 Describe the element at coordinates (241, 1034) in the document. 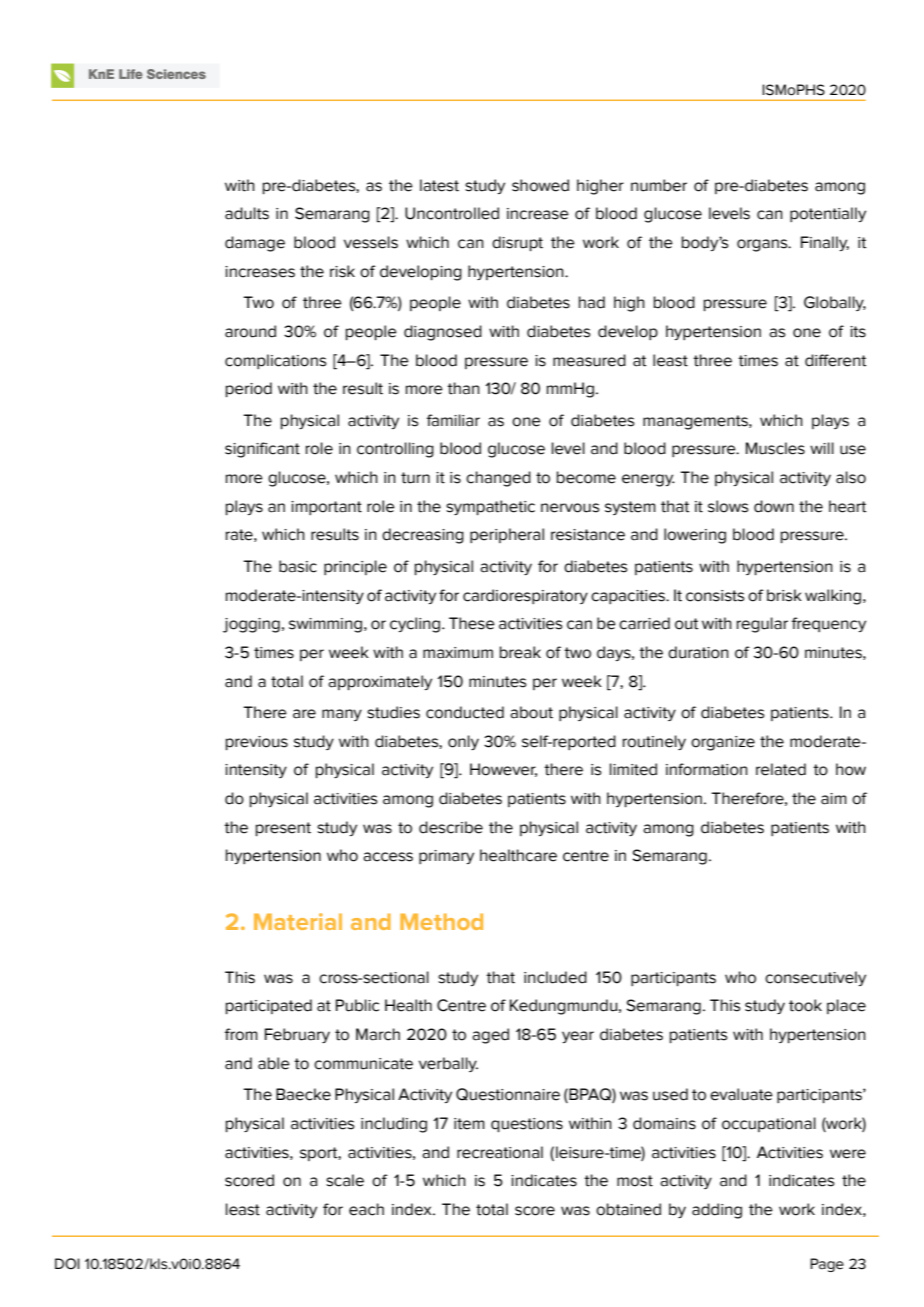

I see `from` at that location.
